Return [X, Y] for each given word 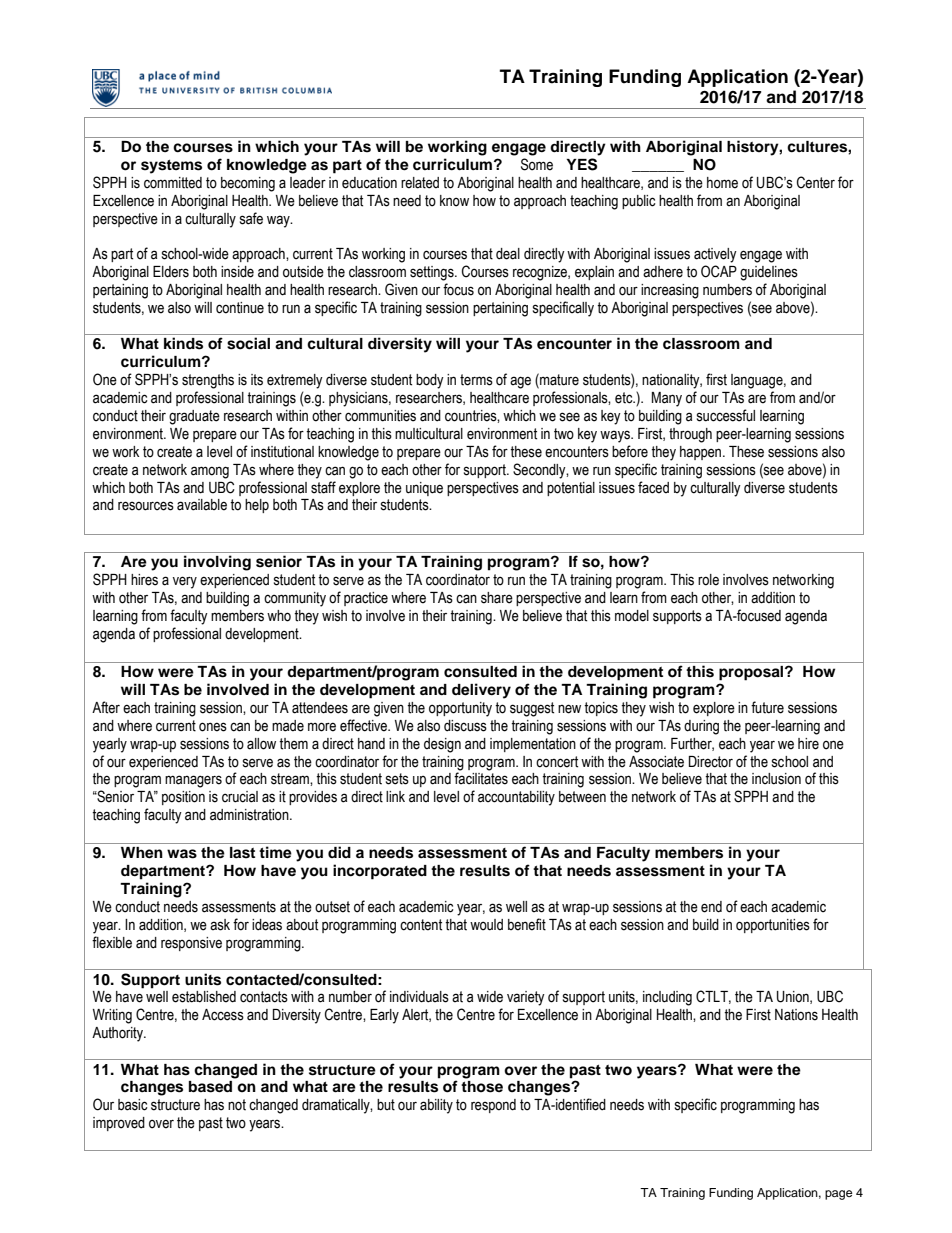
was [182, 854]
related [420, 183]
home [722, 183]
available [202, 505]
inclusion [776, 779]
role [708, 580]
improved [119, 1124]
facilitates [481, 778]
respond [493, 1106]
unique [424, 489]
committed [173, 183]
